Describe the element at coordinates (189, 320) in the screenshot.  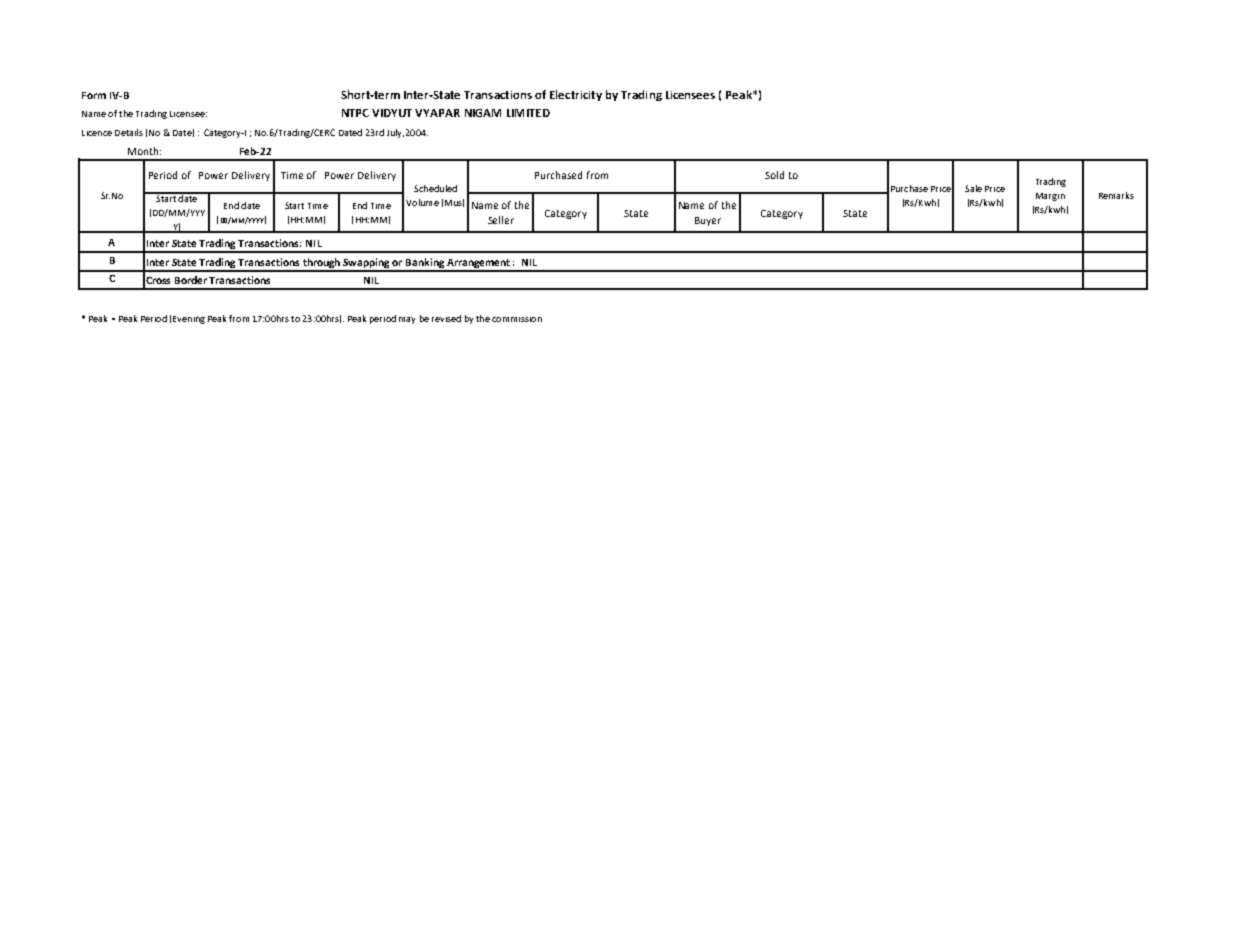
I see `Evening` at that location.
